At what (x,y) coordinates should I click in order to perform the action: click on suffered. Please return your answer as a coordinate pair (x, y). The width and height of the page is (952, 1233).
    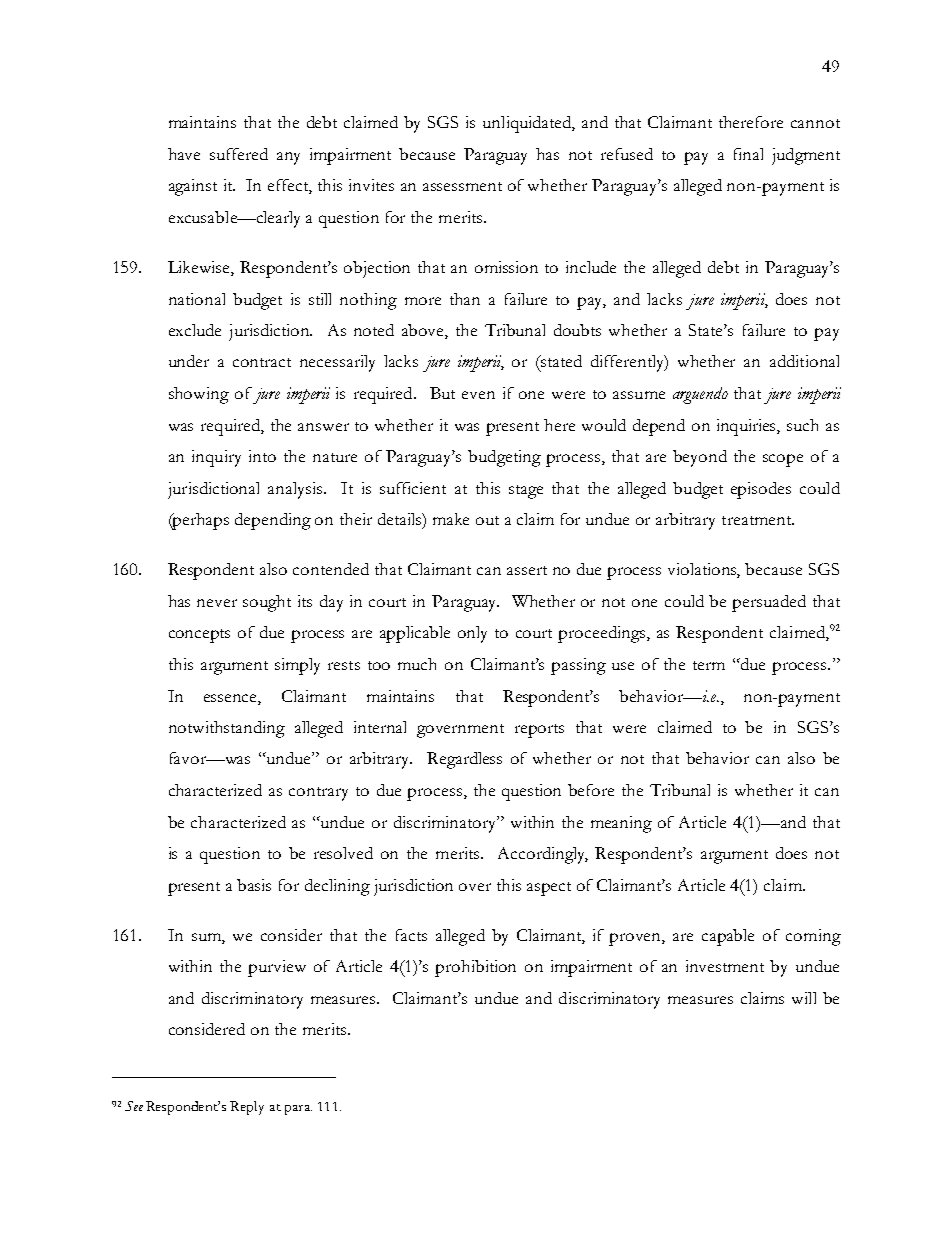
    Looking at the image, I should click on (239, 154).
